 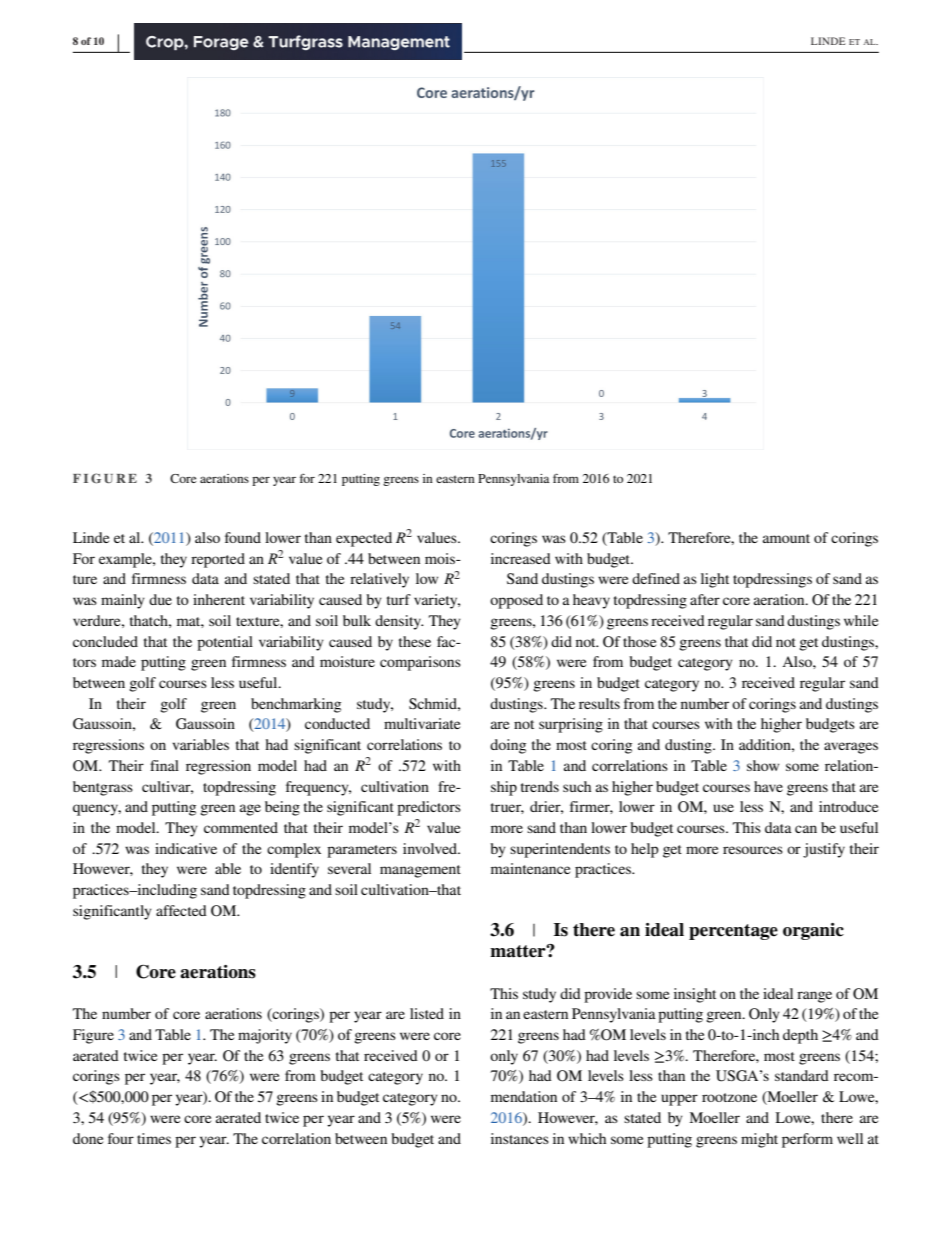 What do you see at coordinates (521, 558) in the page?
I see `increased` at bounding box center [521, 558].
